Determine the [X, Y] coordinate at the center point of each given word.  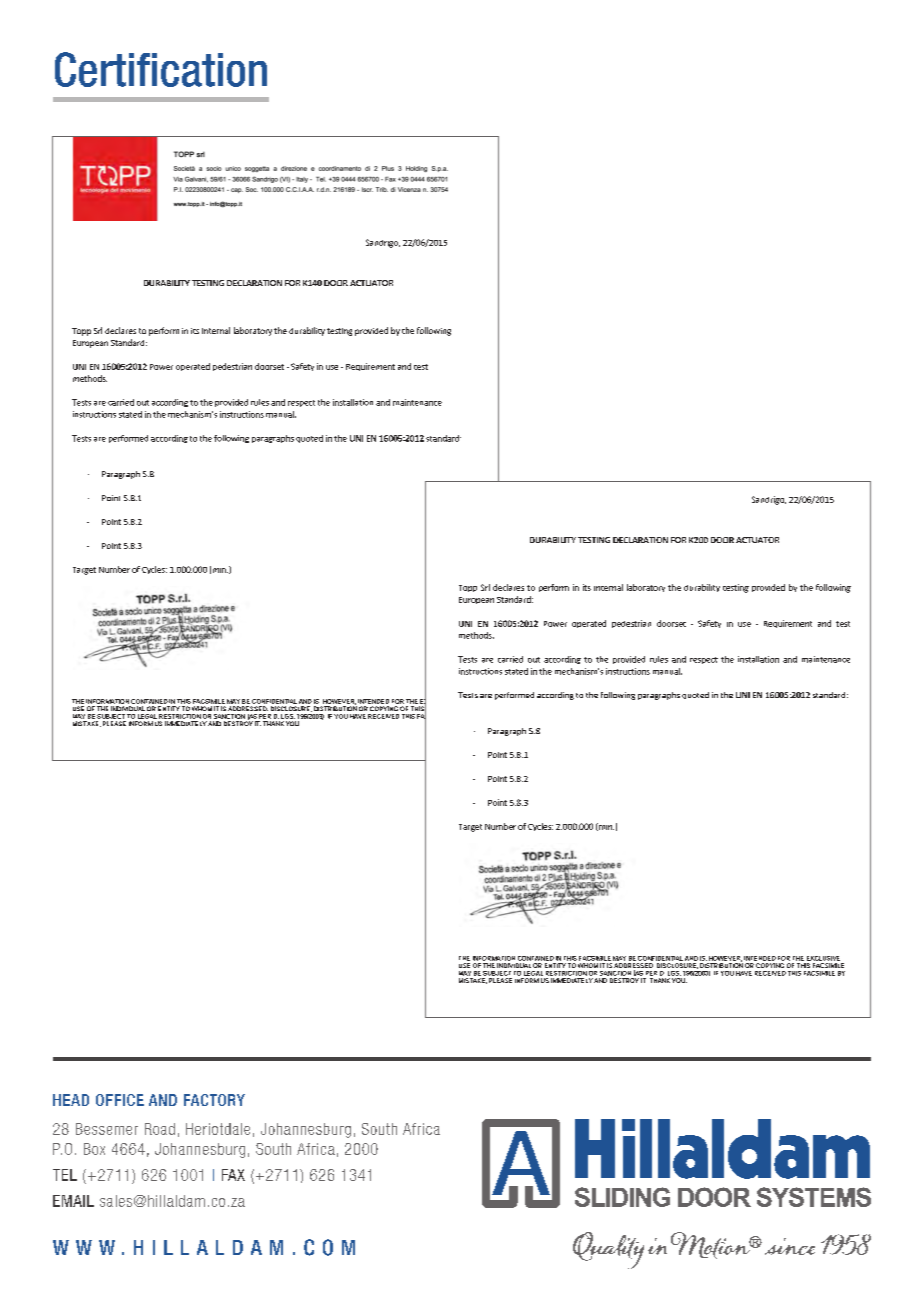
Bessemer [107, 1129]
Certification [161, 69]
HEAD [71, 1100]
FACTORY [214, 1100]
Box [94, 1149]
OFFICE [120, 1100]
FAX [233, 1175]
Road [160, 1129]
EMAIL [73, 1201]
